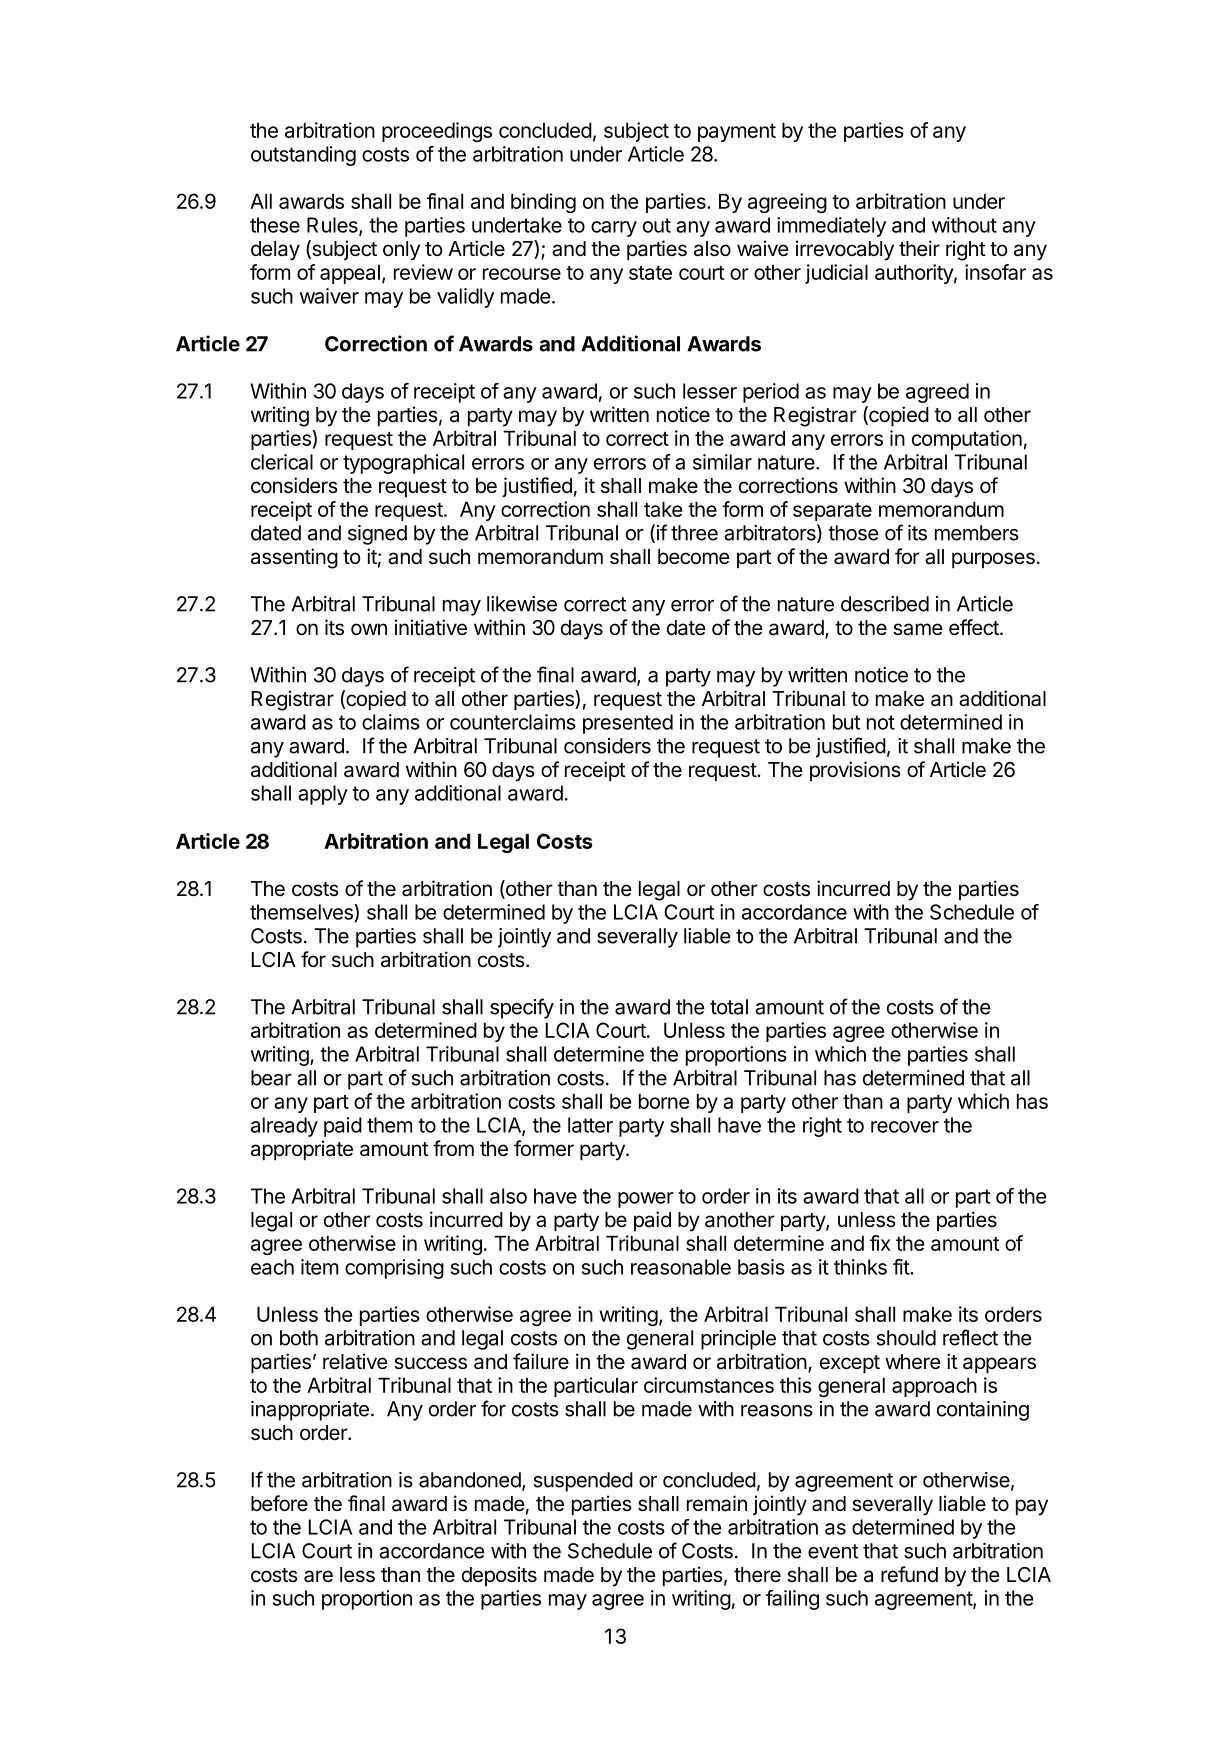 The image size is (1228, 1738). What do you see at coordinates (318, 1576) in the screenshot?
I see `are` at bounding box center [318, 1576].
